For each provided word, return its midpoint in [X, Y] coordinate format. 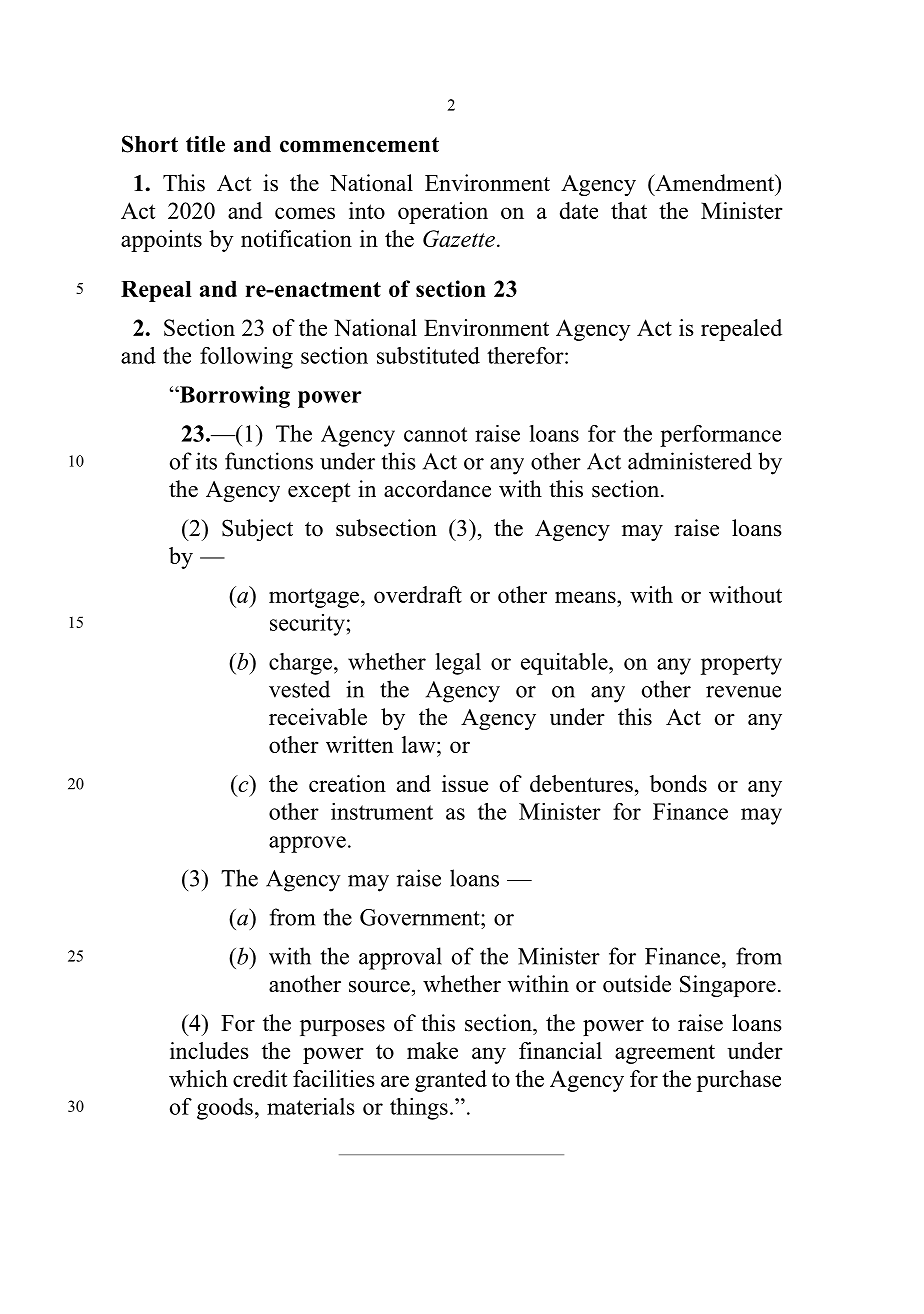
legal [458, 664]
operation [443, 213]
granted [451, 1081]
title [205, 144]
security [308, 625]
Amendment [715, 183]
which [198, 1078]
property [741, 665]
